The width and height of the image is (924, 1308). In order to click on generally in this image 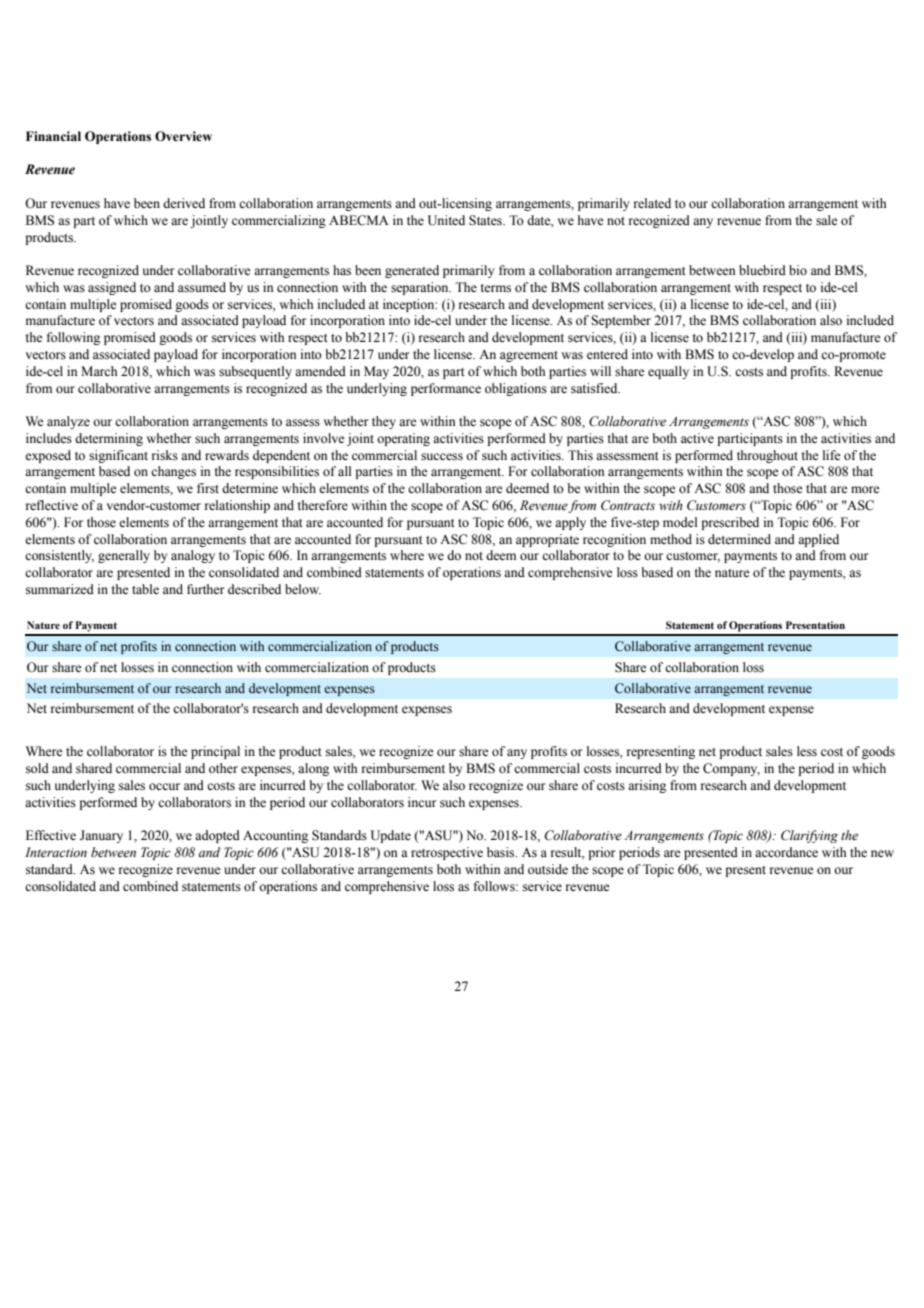, I will do `click(124, 556)`.
